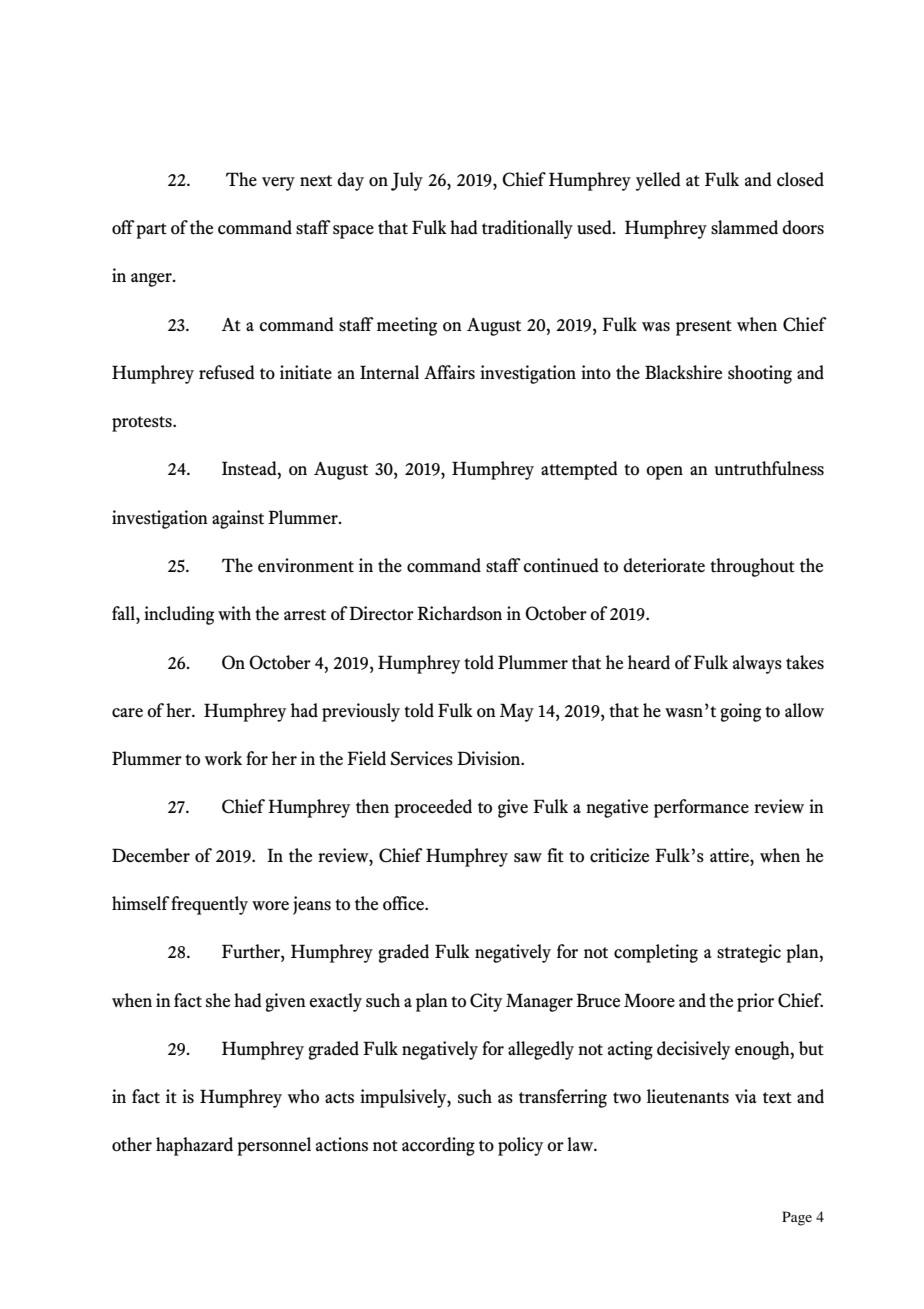 Image resolution: width=924 pixels, height=1309 pixels. I want to click on part, so click(151, 231).
